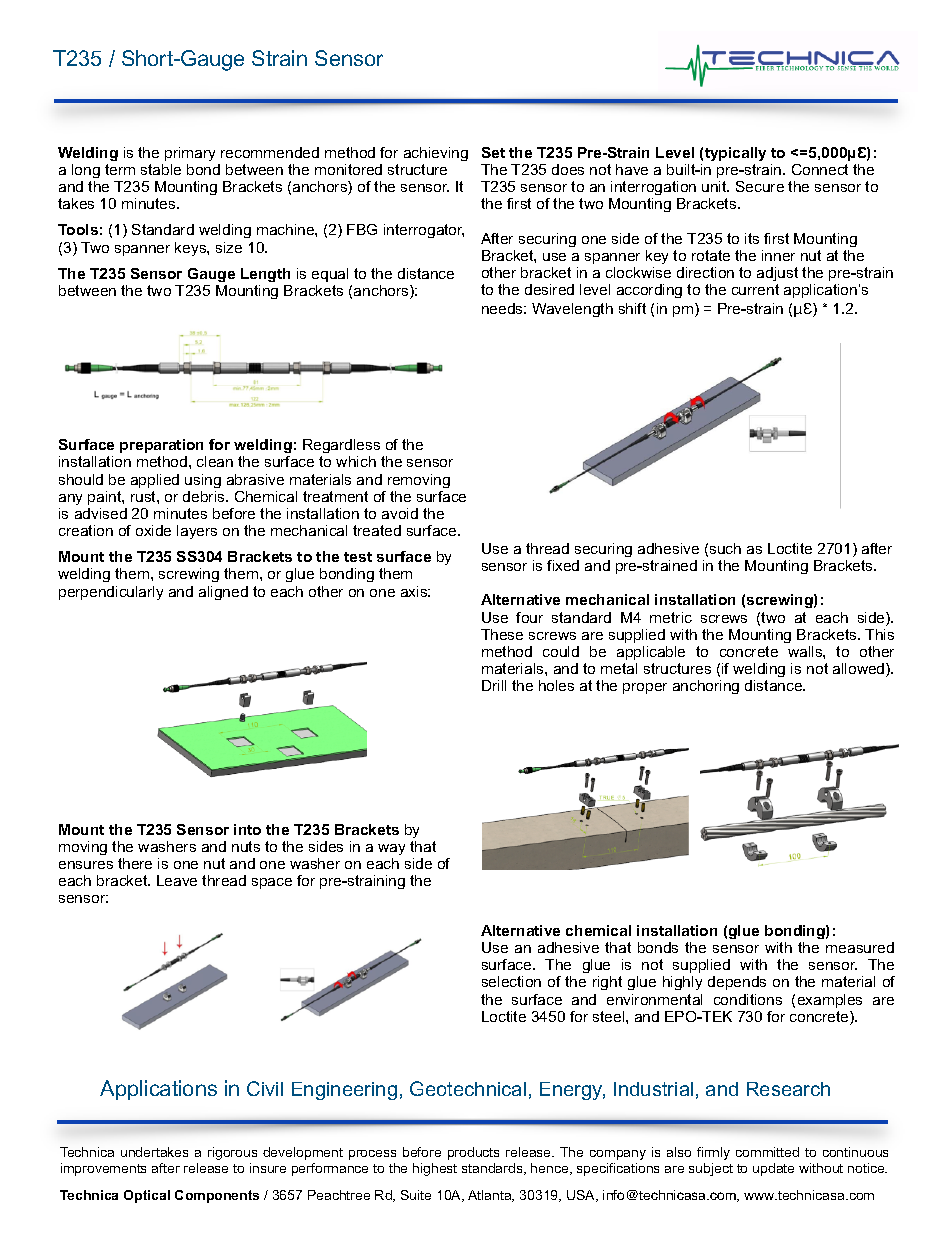 Image resolution: width=952 pixels, height=1233 pixels. What do you see at coordinates (177, 880) in the screenshot?
I see `Leave` at bounding box center [177, 880].
